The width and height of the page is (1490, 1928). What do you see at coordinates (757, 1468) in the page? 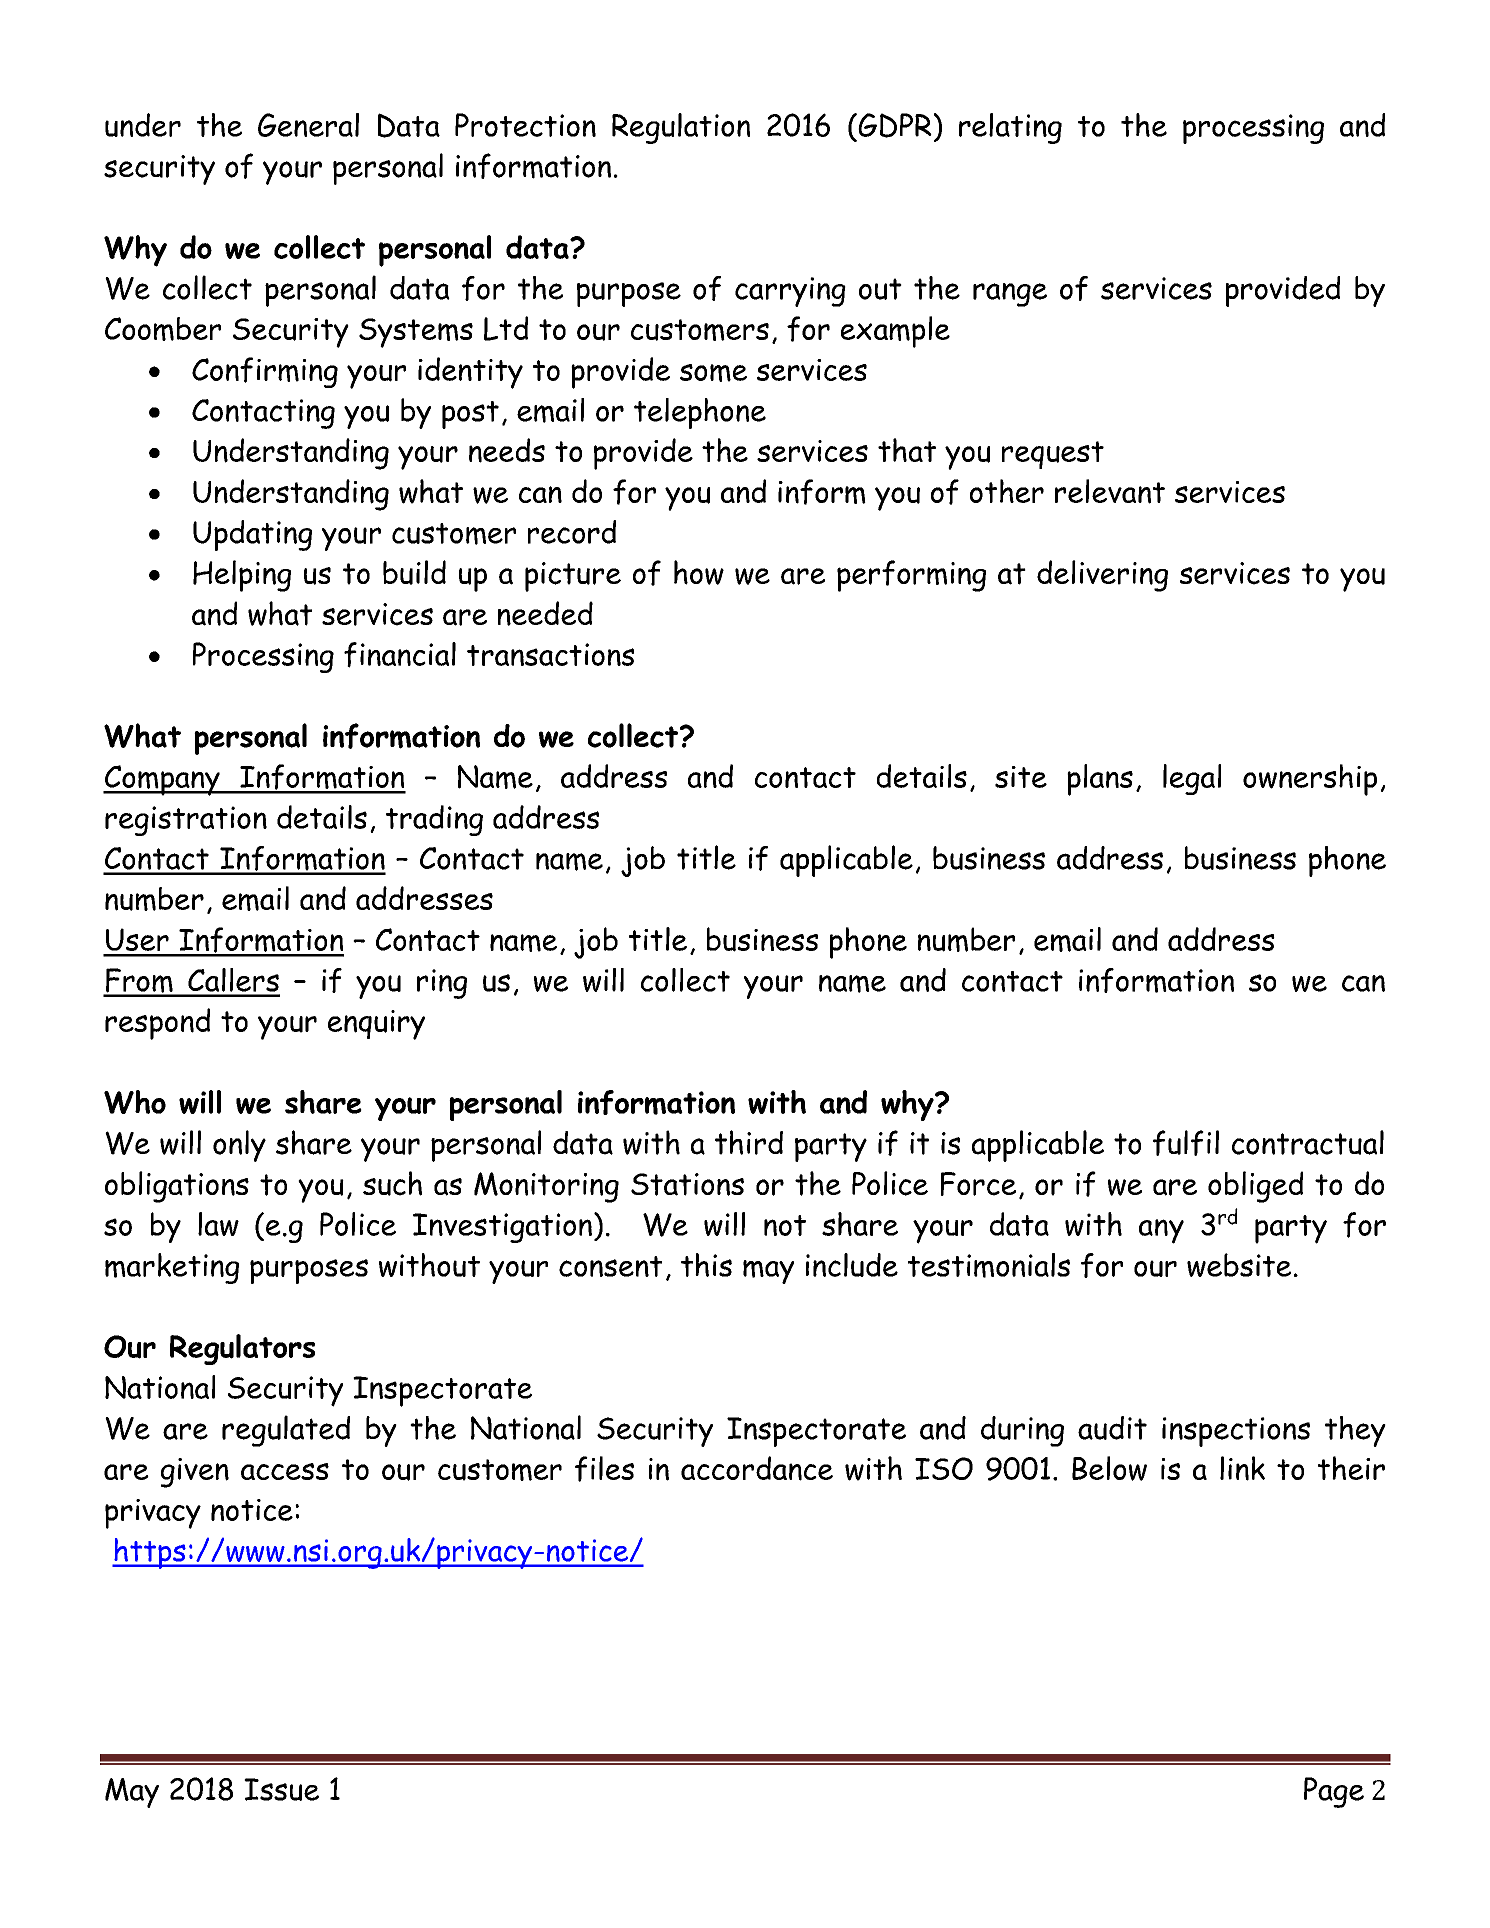
I see `accordance` at bounding box center [757, 1468].
